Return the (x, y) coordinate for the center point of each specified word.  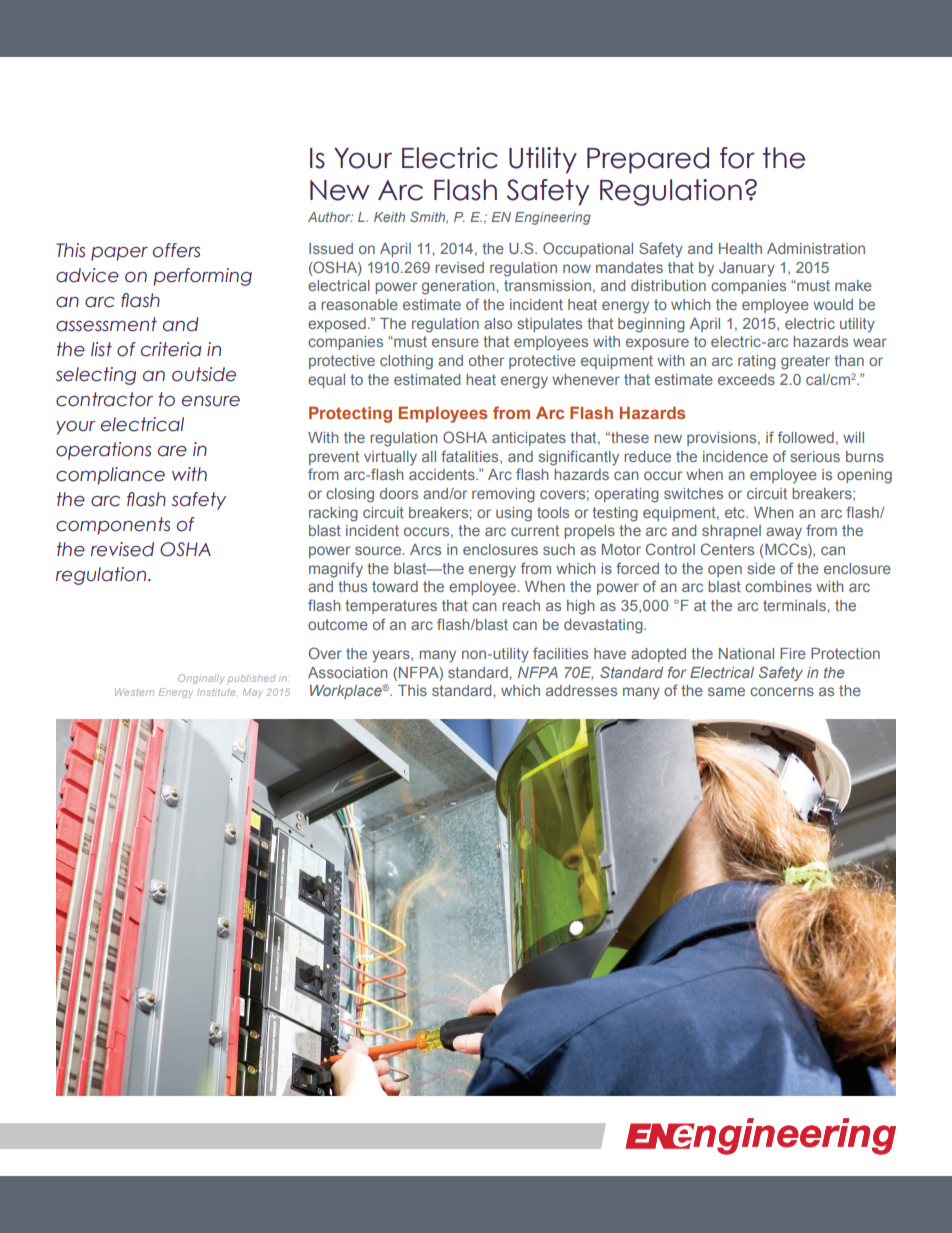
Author (330, 217)
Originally (201, 679)
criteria (171, 349)
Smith (429, 218)
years (392, 656)
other (486, 360)
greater (805, 362)
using (514, 514)
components (113, 526)
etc (736, 512)
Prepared (648, 160)
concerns (782, 691)
